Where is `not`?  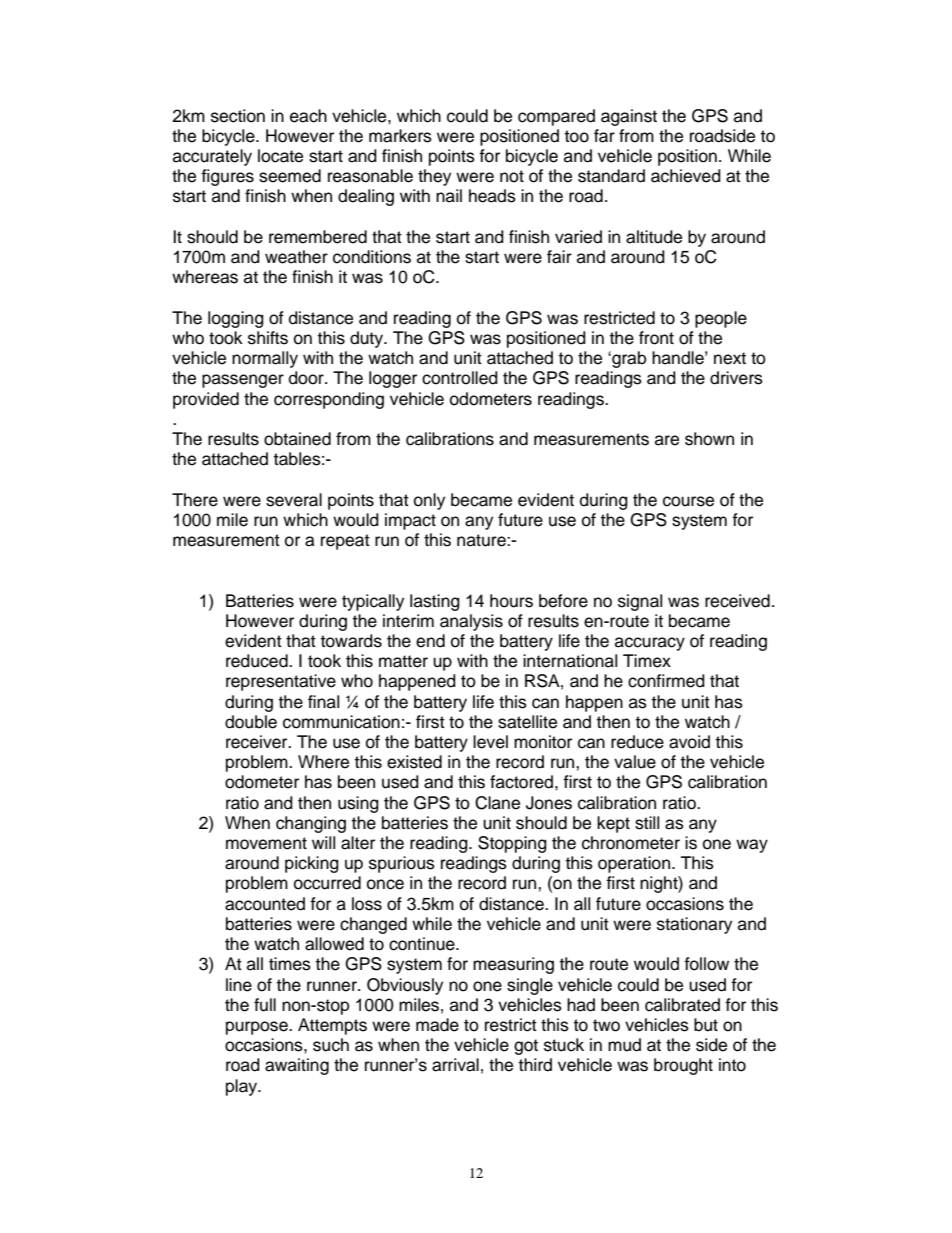 not is located at coordinates (512, 176).
